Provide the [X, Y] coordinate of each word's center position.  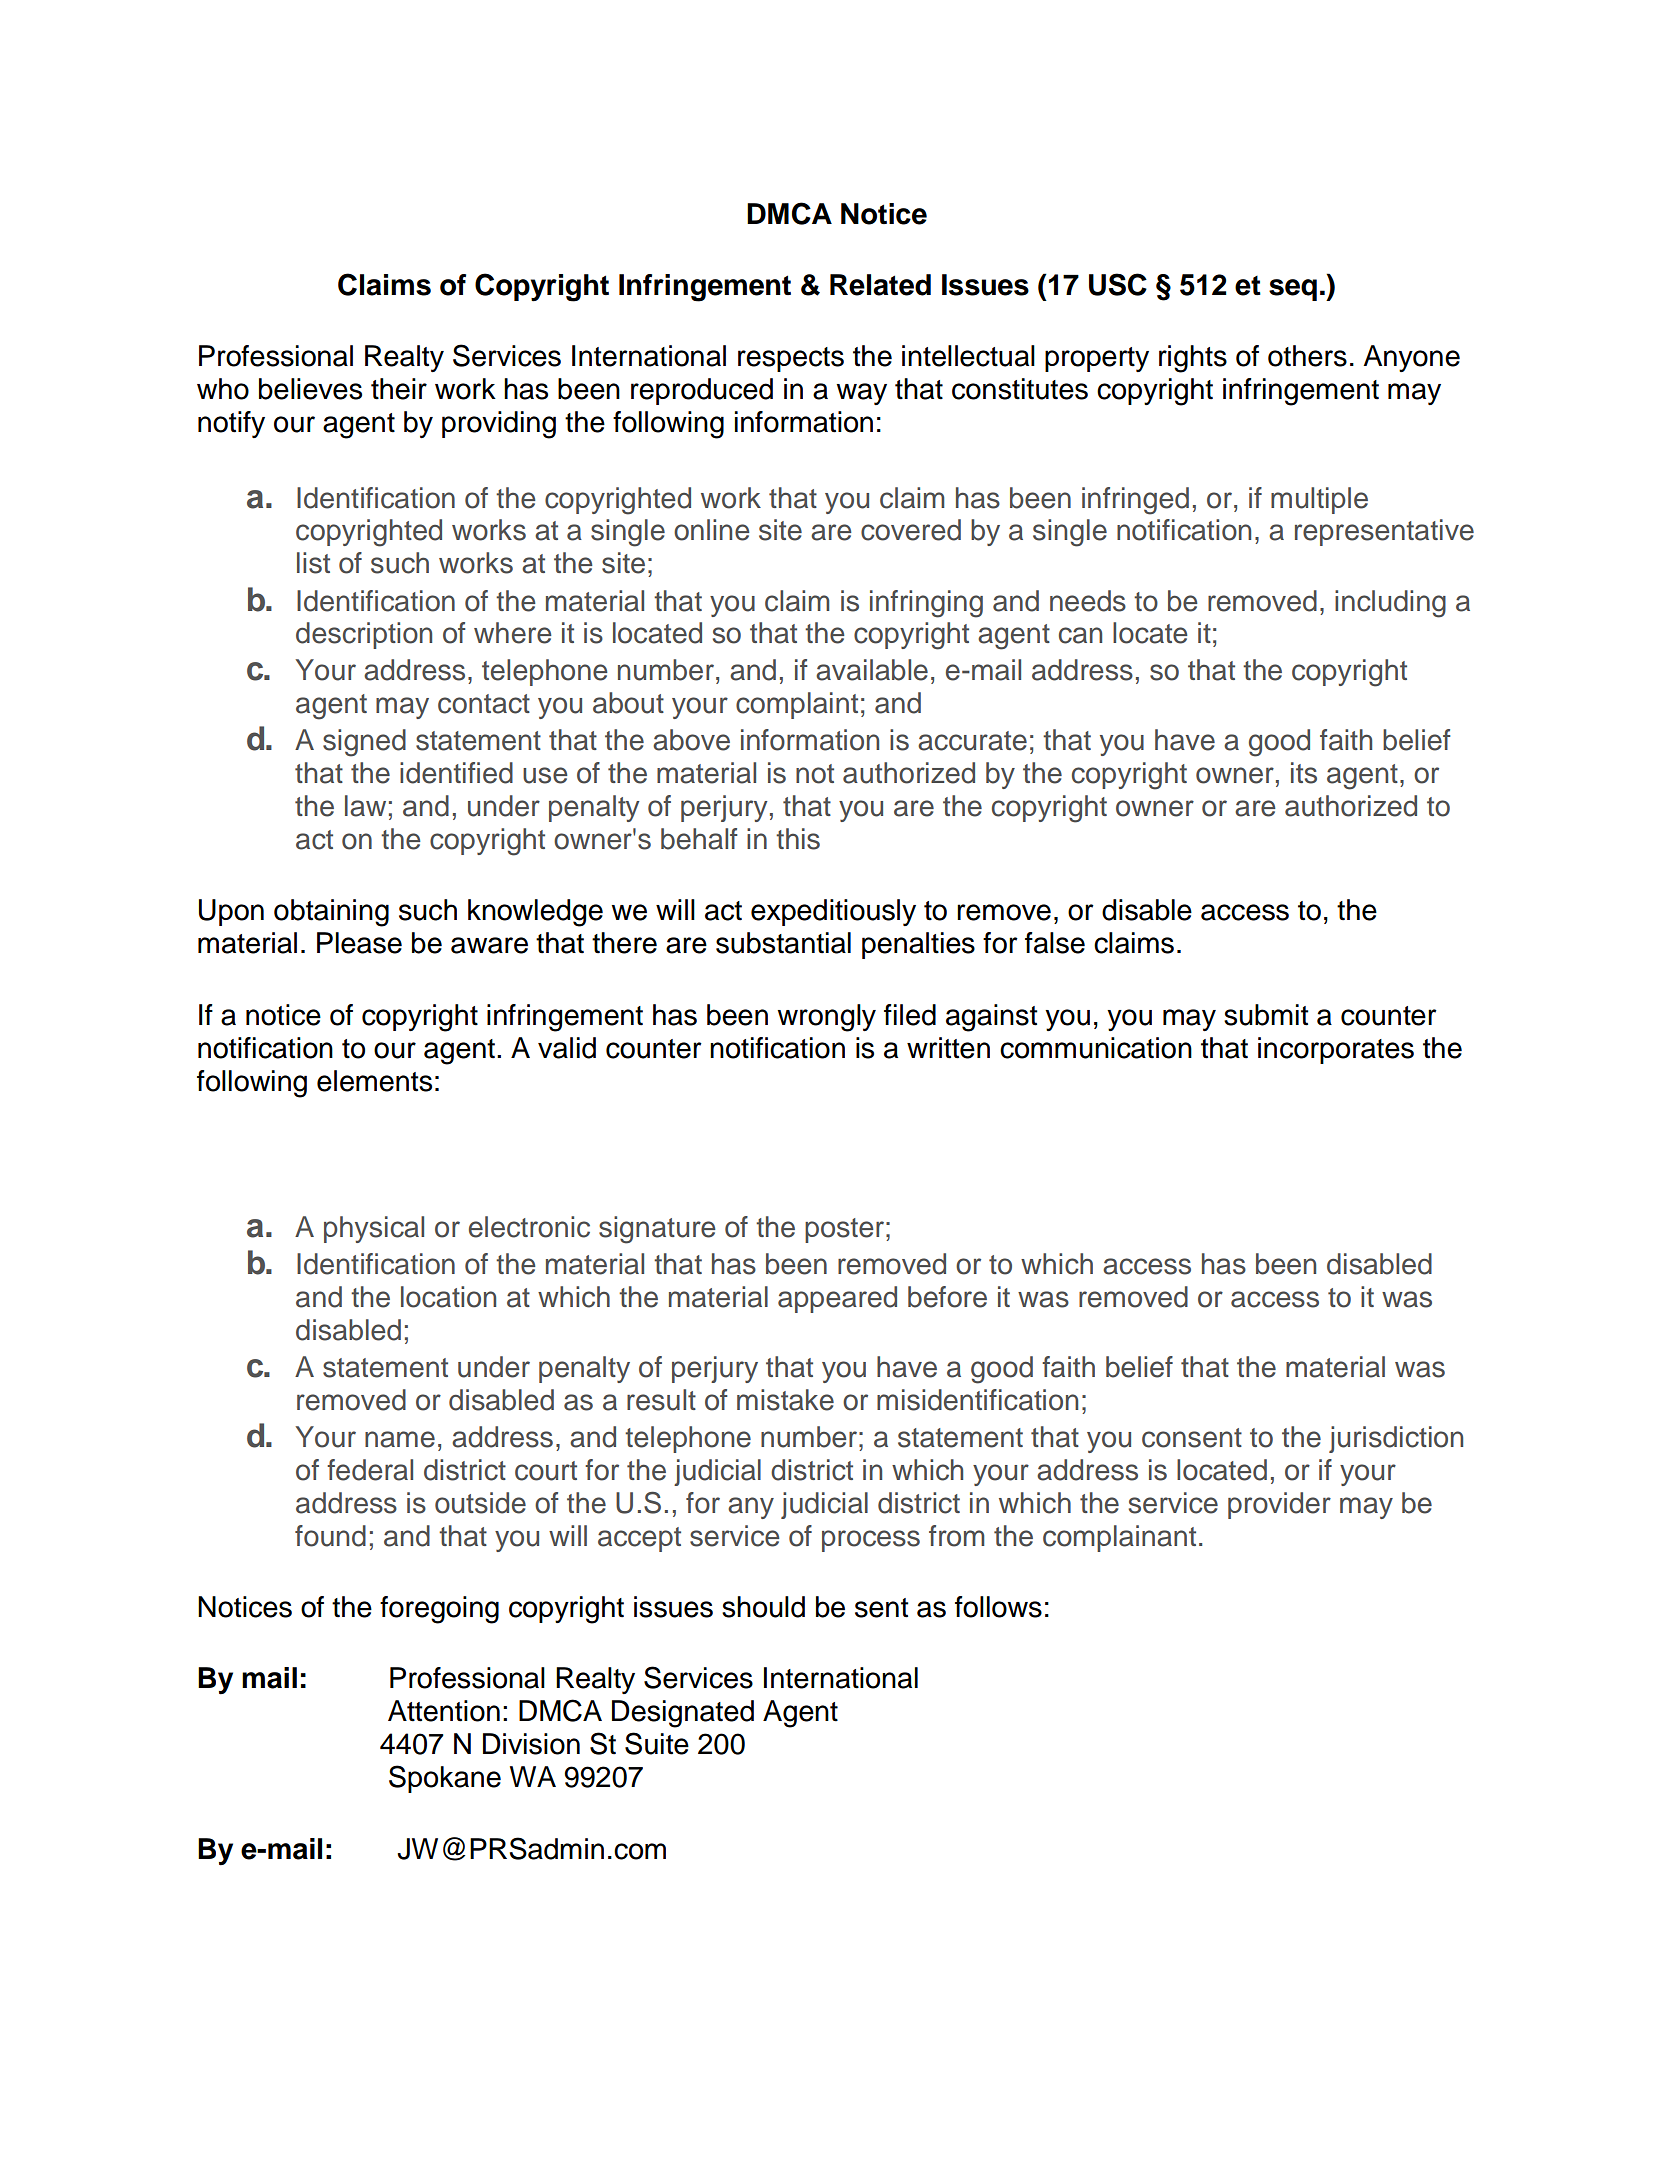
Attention [444, 1711]
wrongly [826, 1018]
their [399, 389]
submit [1266, 1015]
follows [998, 1607]
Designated [683, 1714]
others [1307, 356]
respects [791, 359]
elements [374, 1081]
